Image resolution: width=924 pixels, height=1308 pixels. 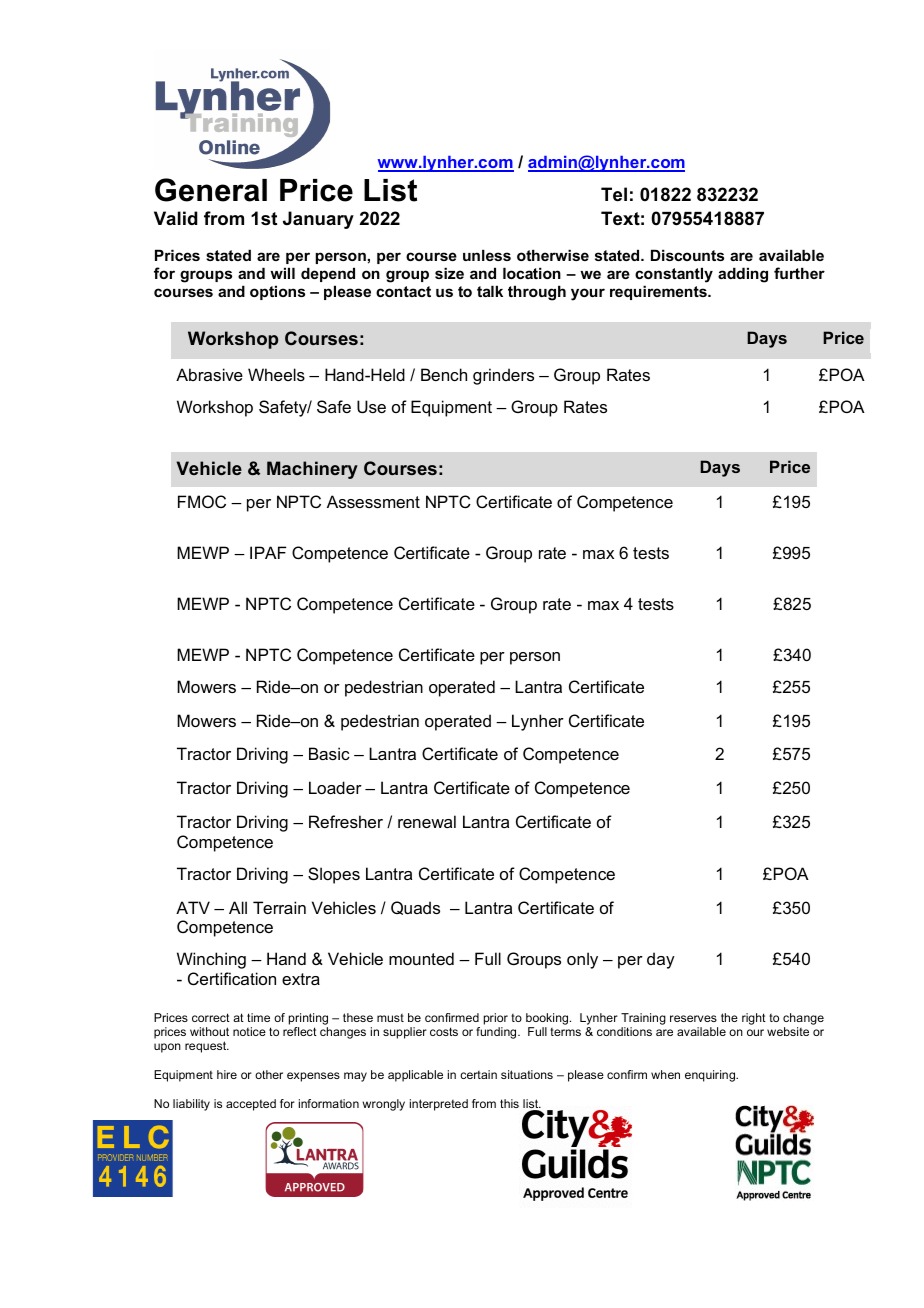 I want to click on Assessment, so click(x=373, y=501).
